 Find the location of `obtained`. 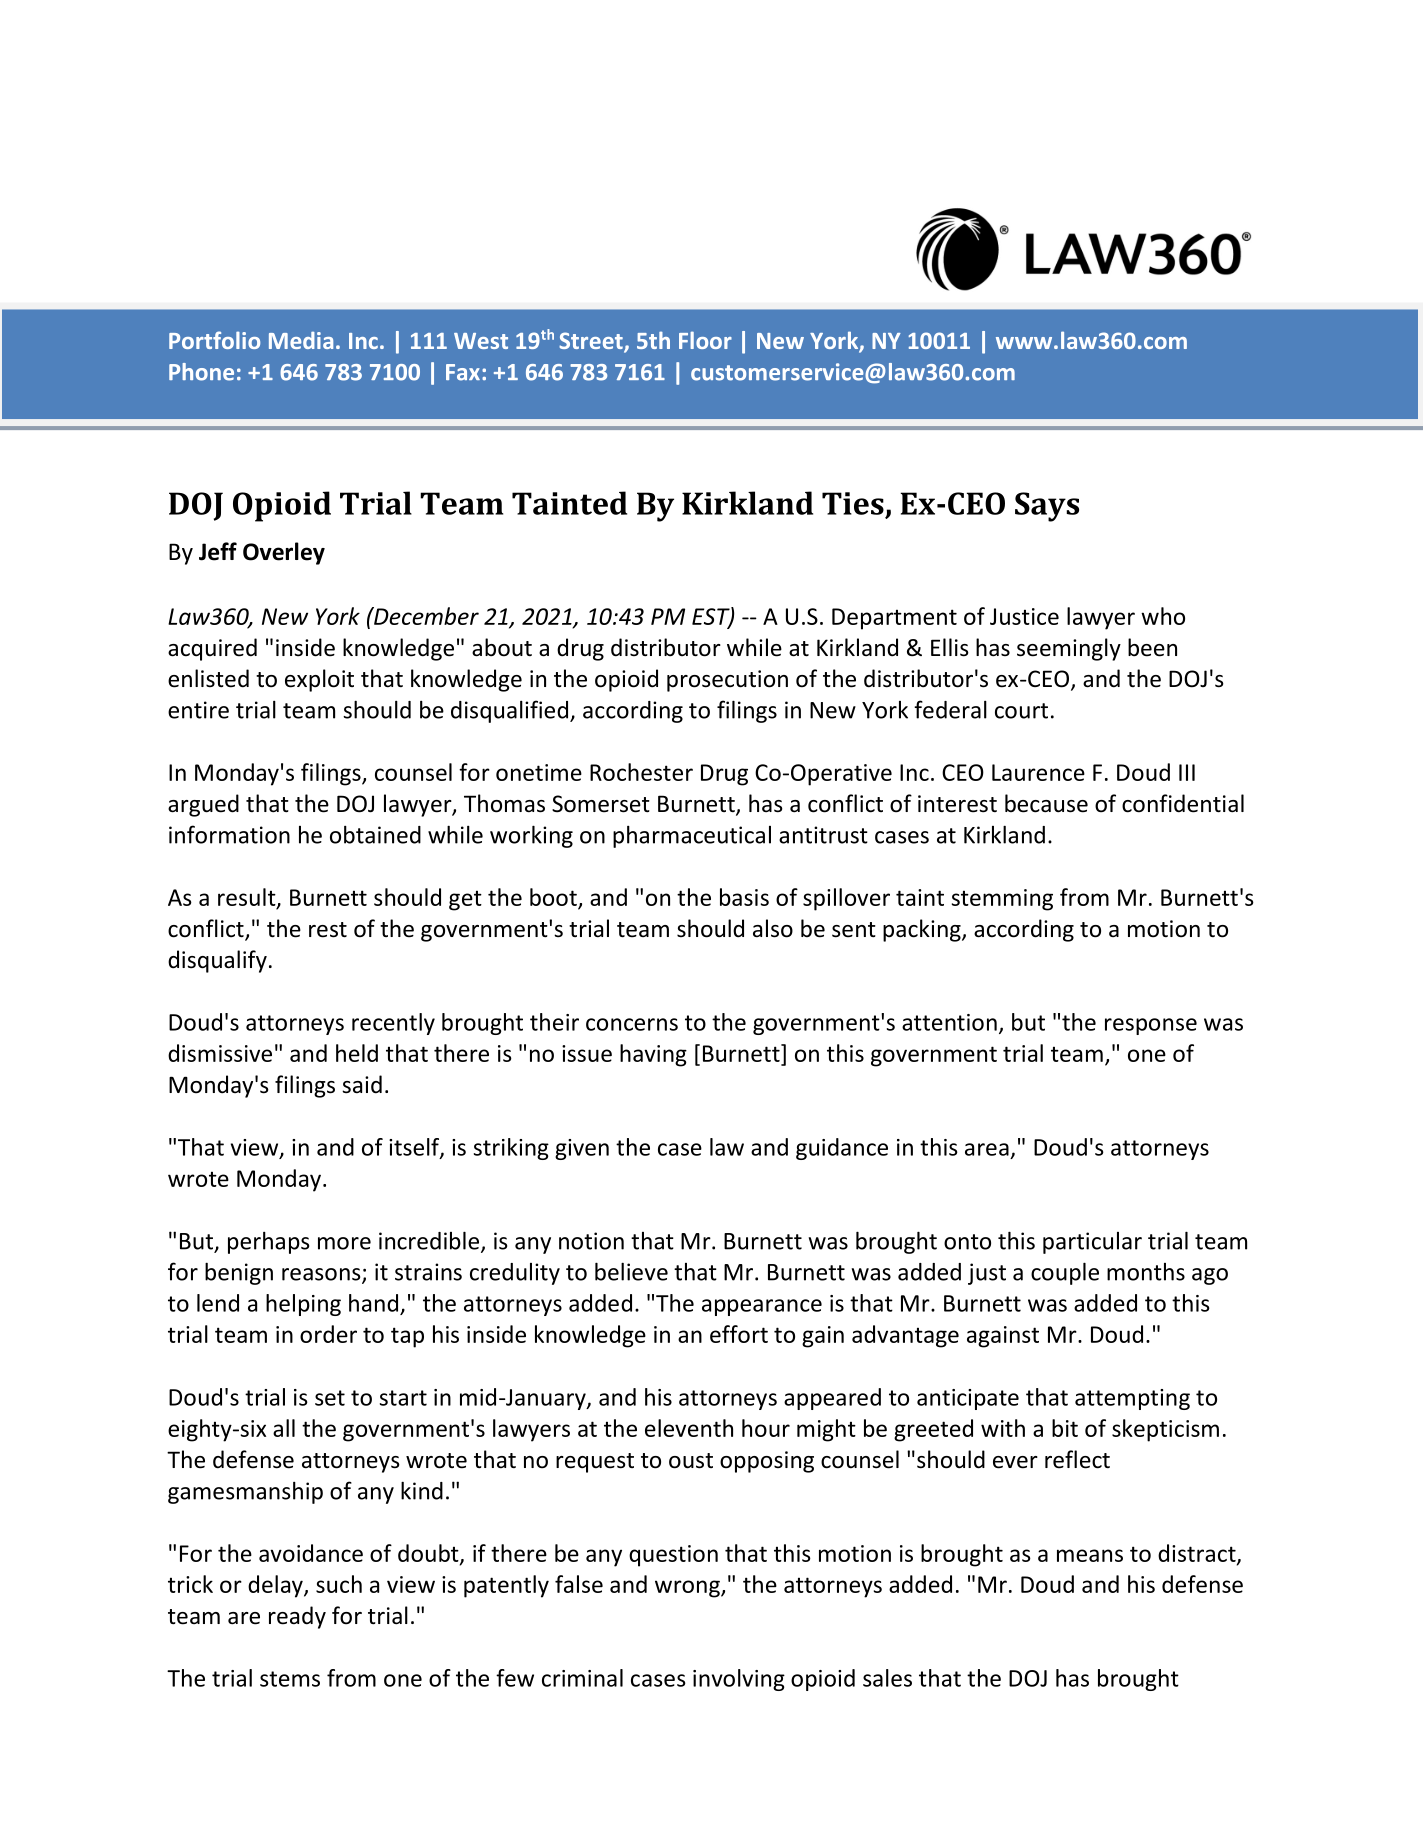

obtained is located at coordinates (375, 835).
